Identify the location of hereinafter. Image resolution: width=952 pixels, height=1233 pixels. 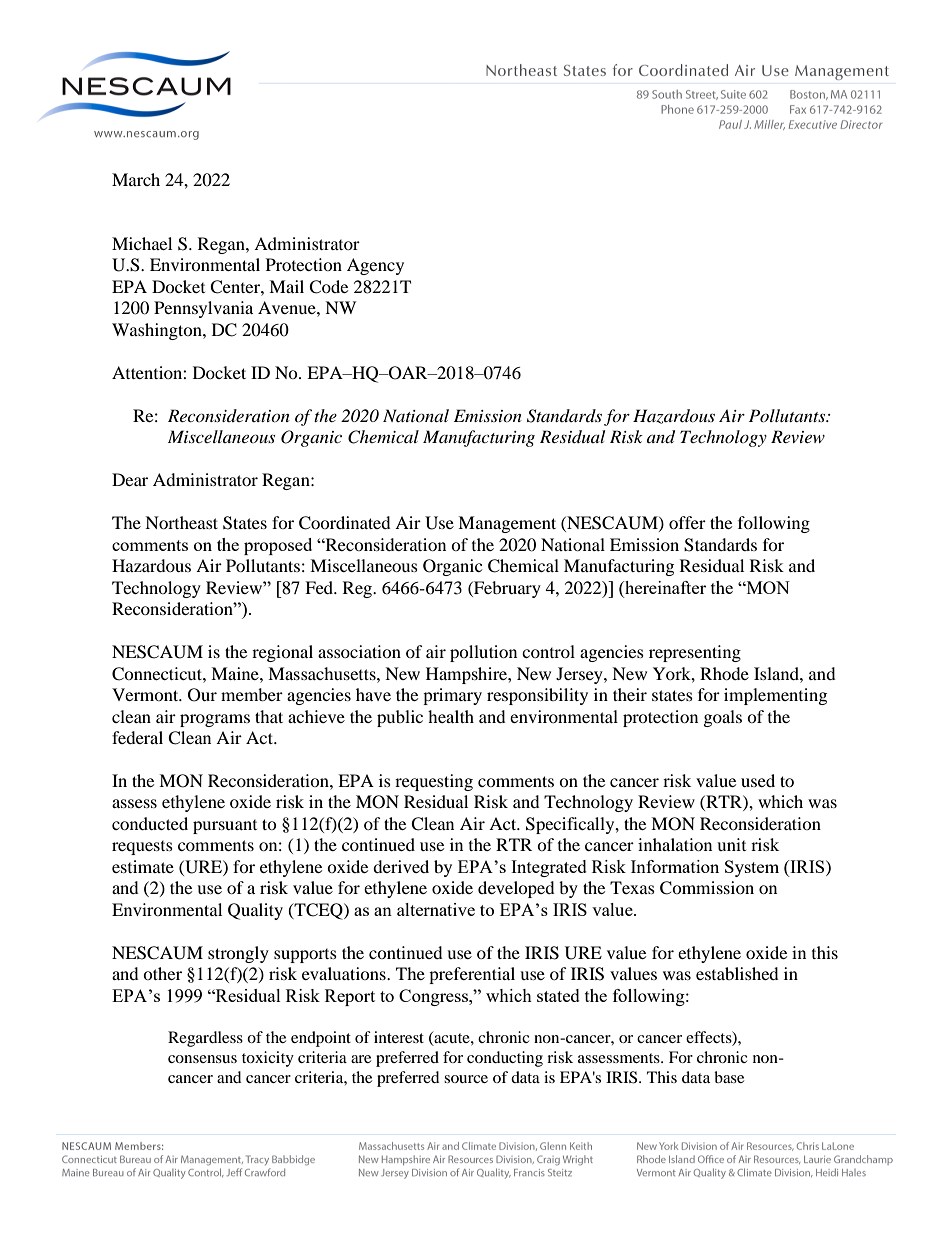
(664, 587).
